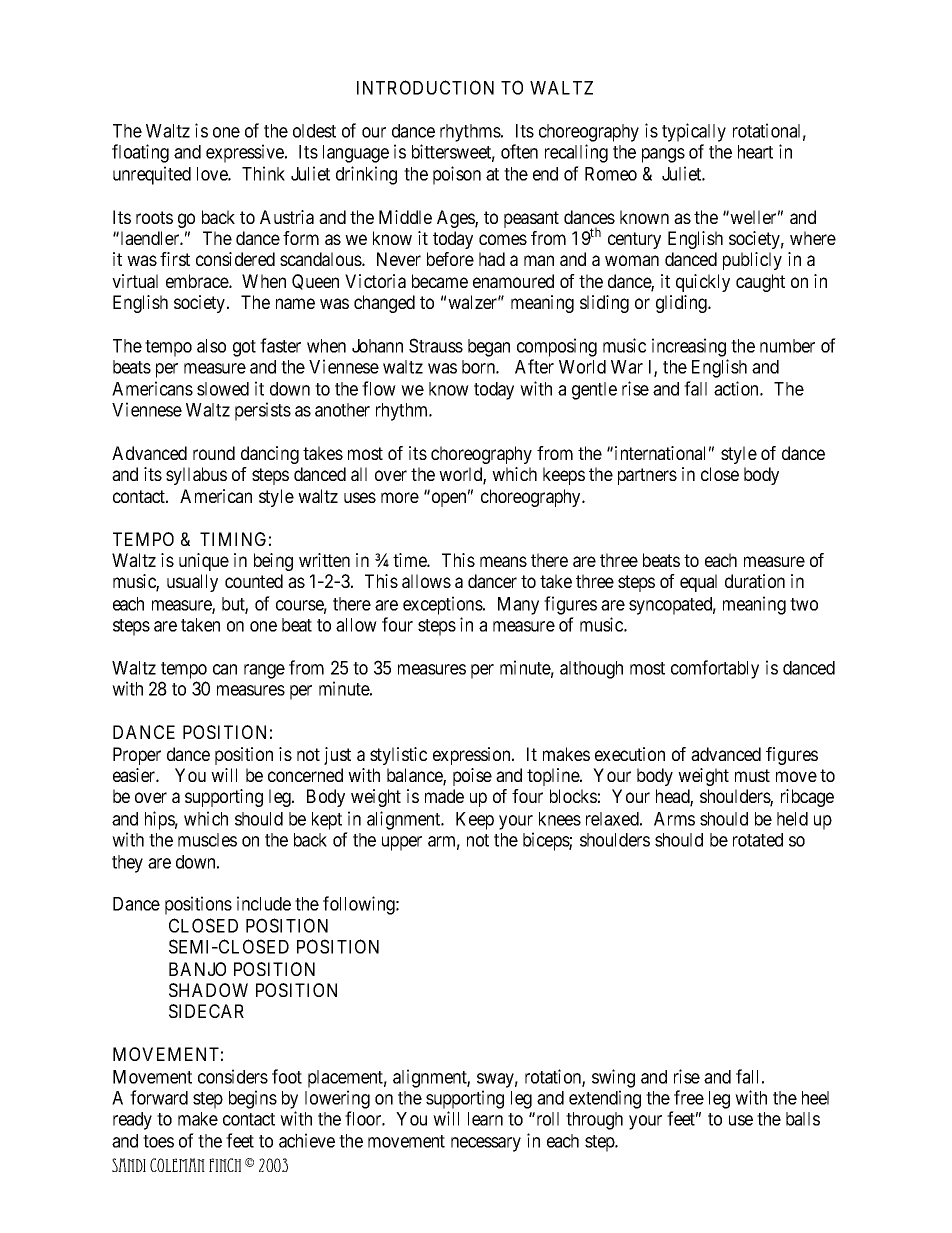 Image resolution: width=952 pixels, height=1233 pixels. I want to click on must, so click(752, 775).
